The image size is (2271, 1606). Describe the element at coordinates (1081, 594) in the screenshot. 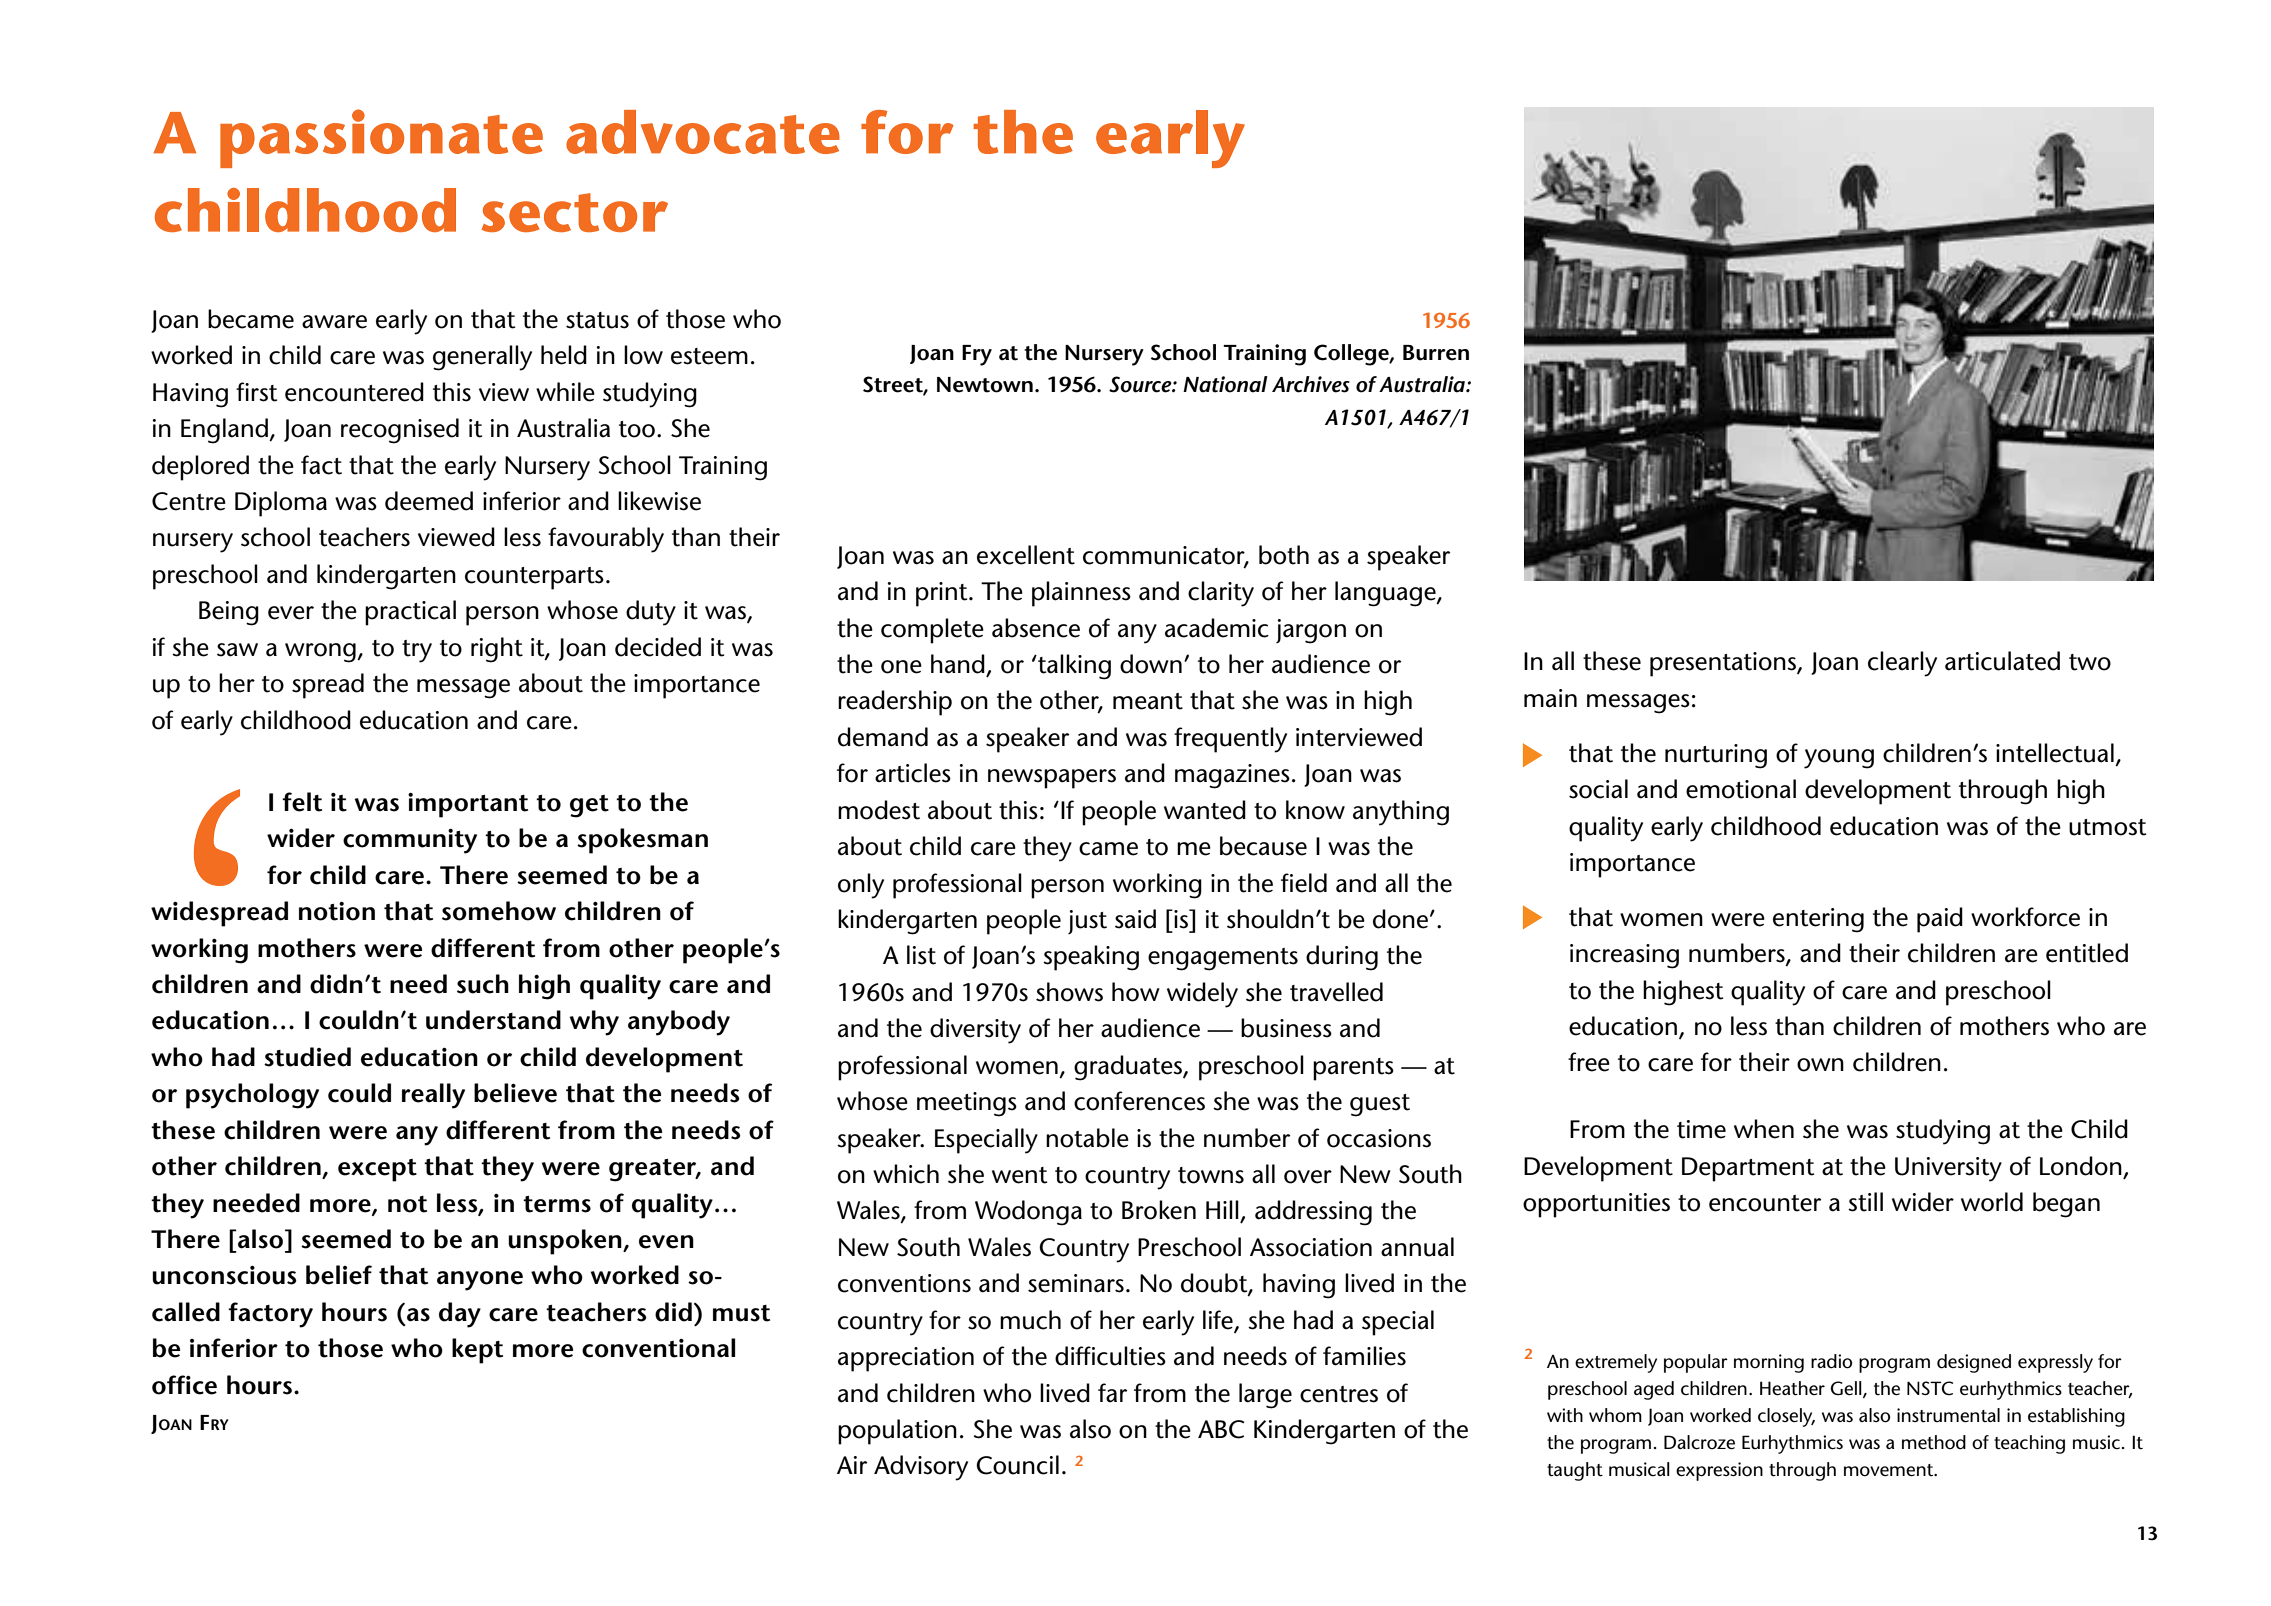

I see `plainness` at that location.
